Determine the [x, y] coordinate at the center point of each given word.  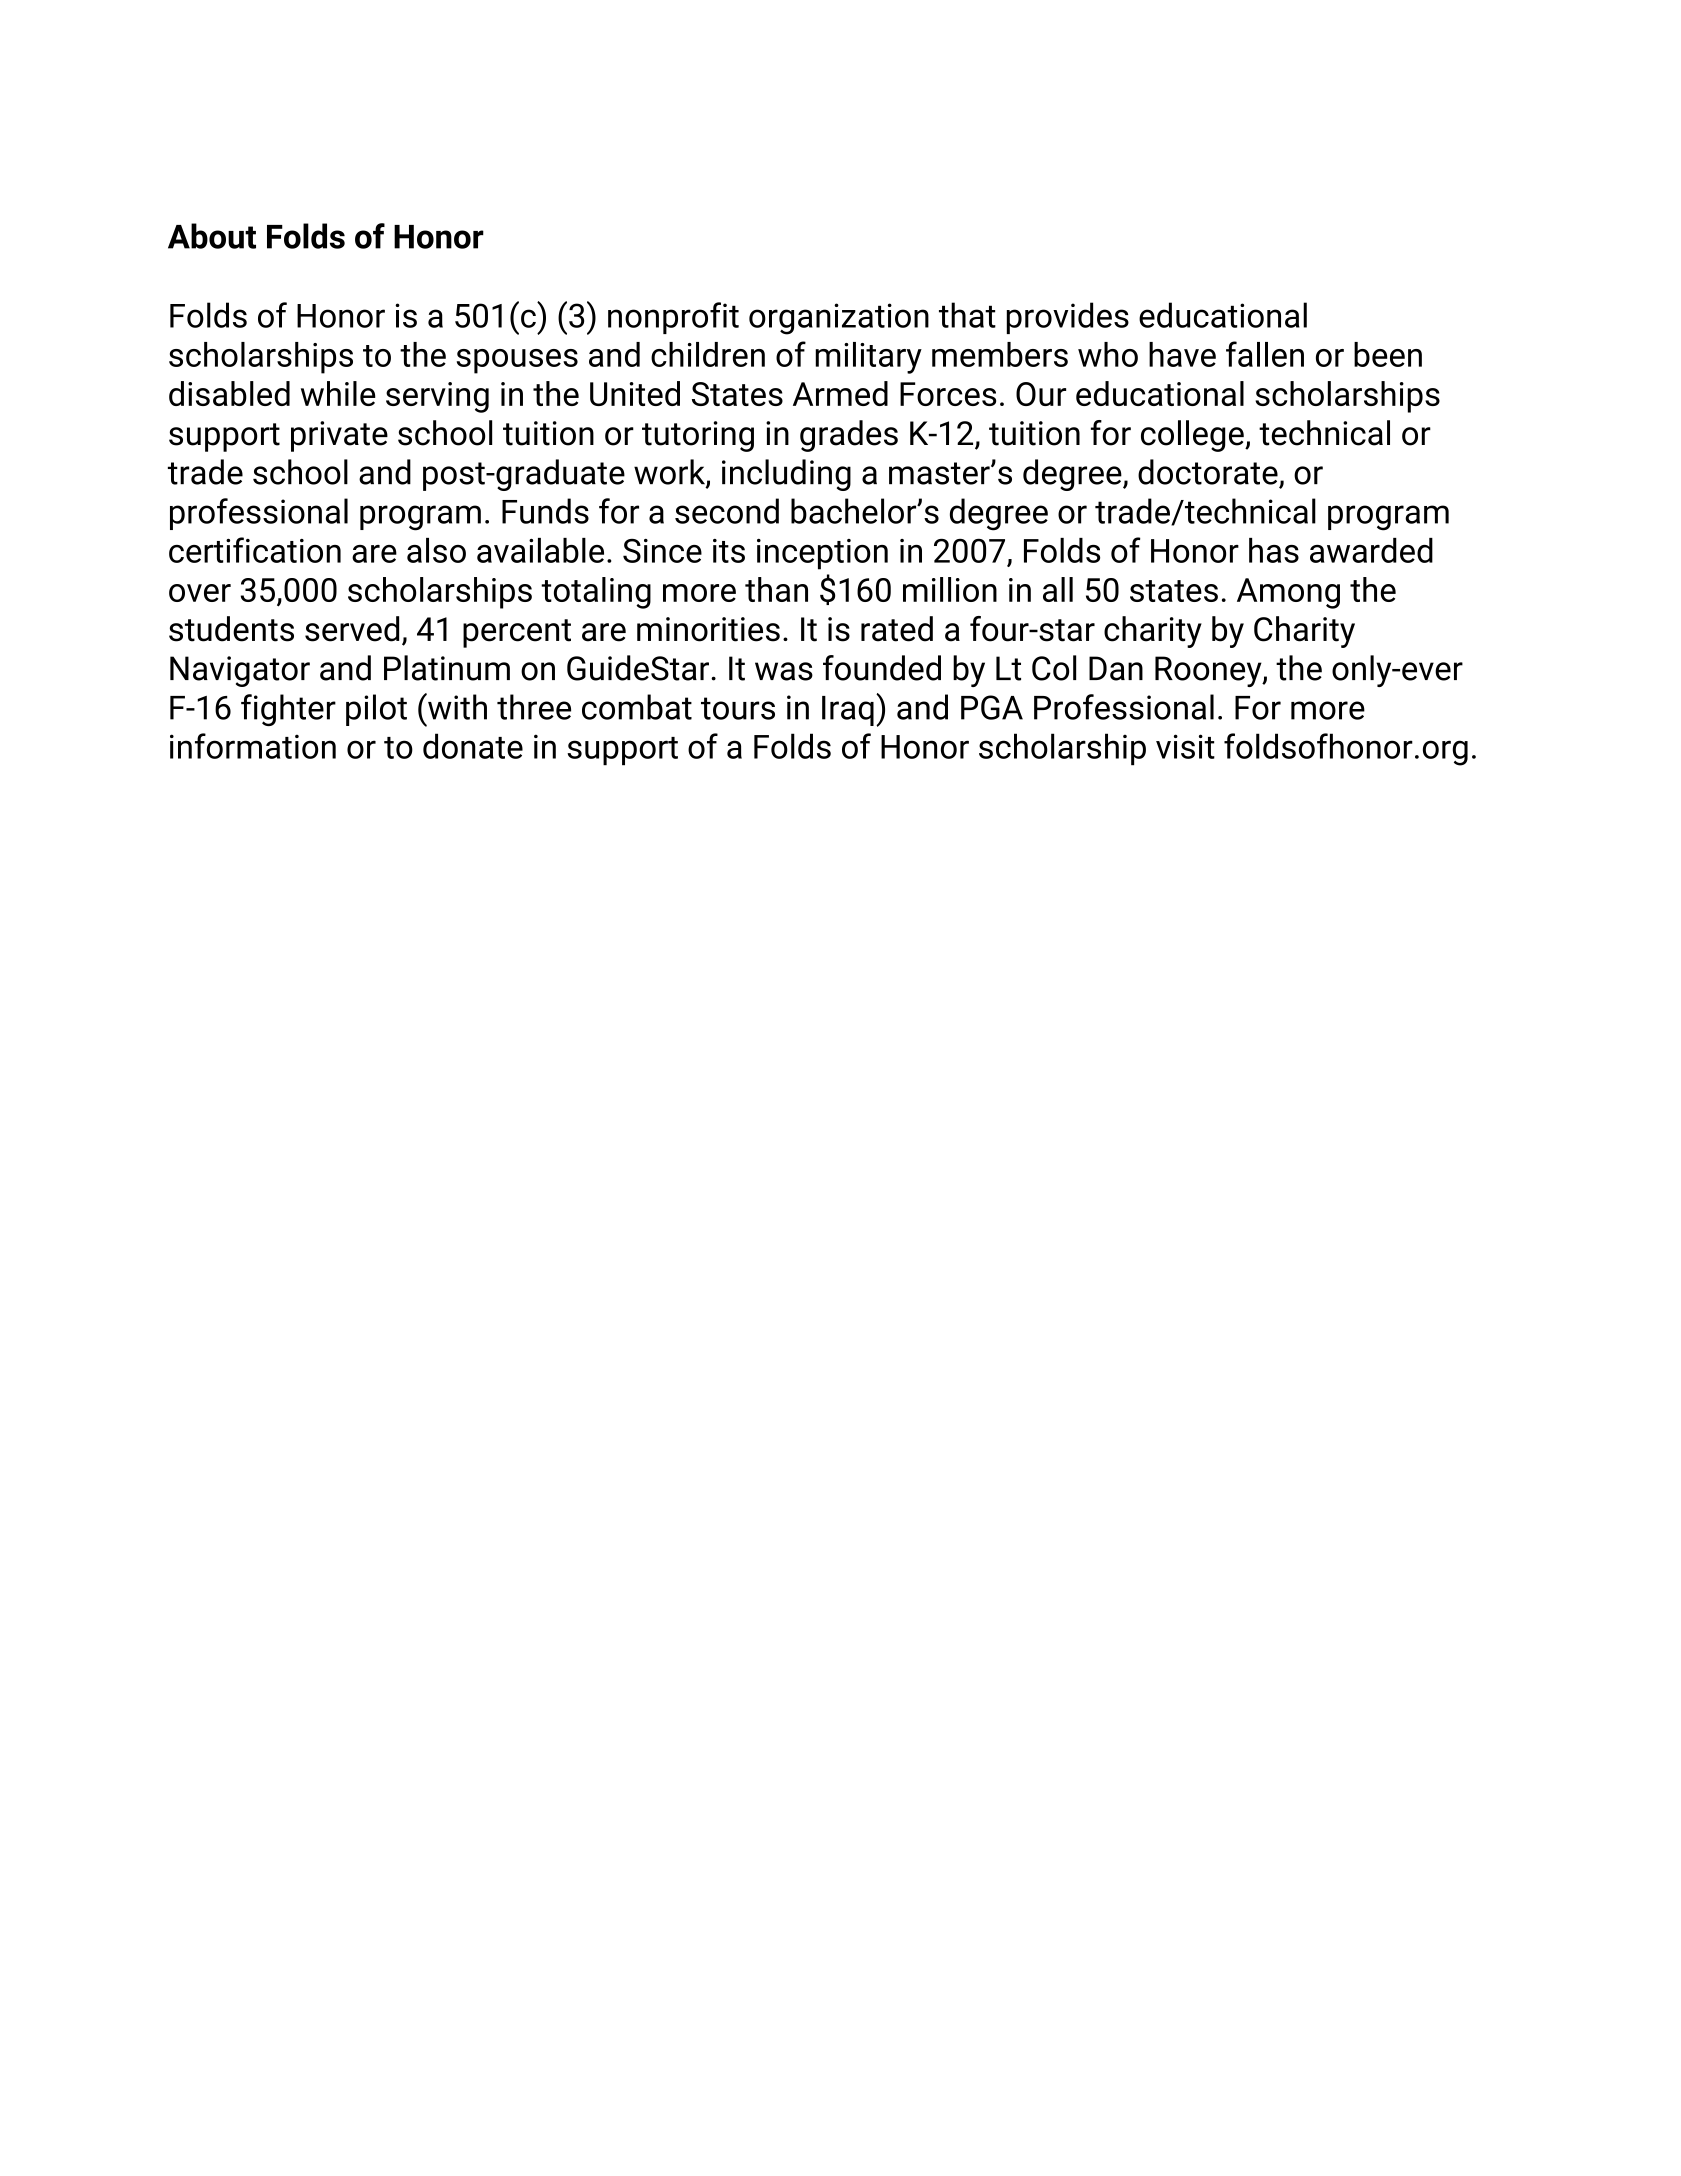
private [339, 436]
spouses [517, 361]
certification [255, 550]
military [868, 358]
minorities [708, 629]
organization [839, 319]
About [212, 236]
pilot [376, 710]
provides [1068, 318]
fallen [1265, 354]
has [1274, 550]
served [352, 629]
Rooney [1209, 671]
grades [849, 436]
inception [822, 554]
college [1193, 436]
